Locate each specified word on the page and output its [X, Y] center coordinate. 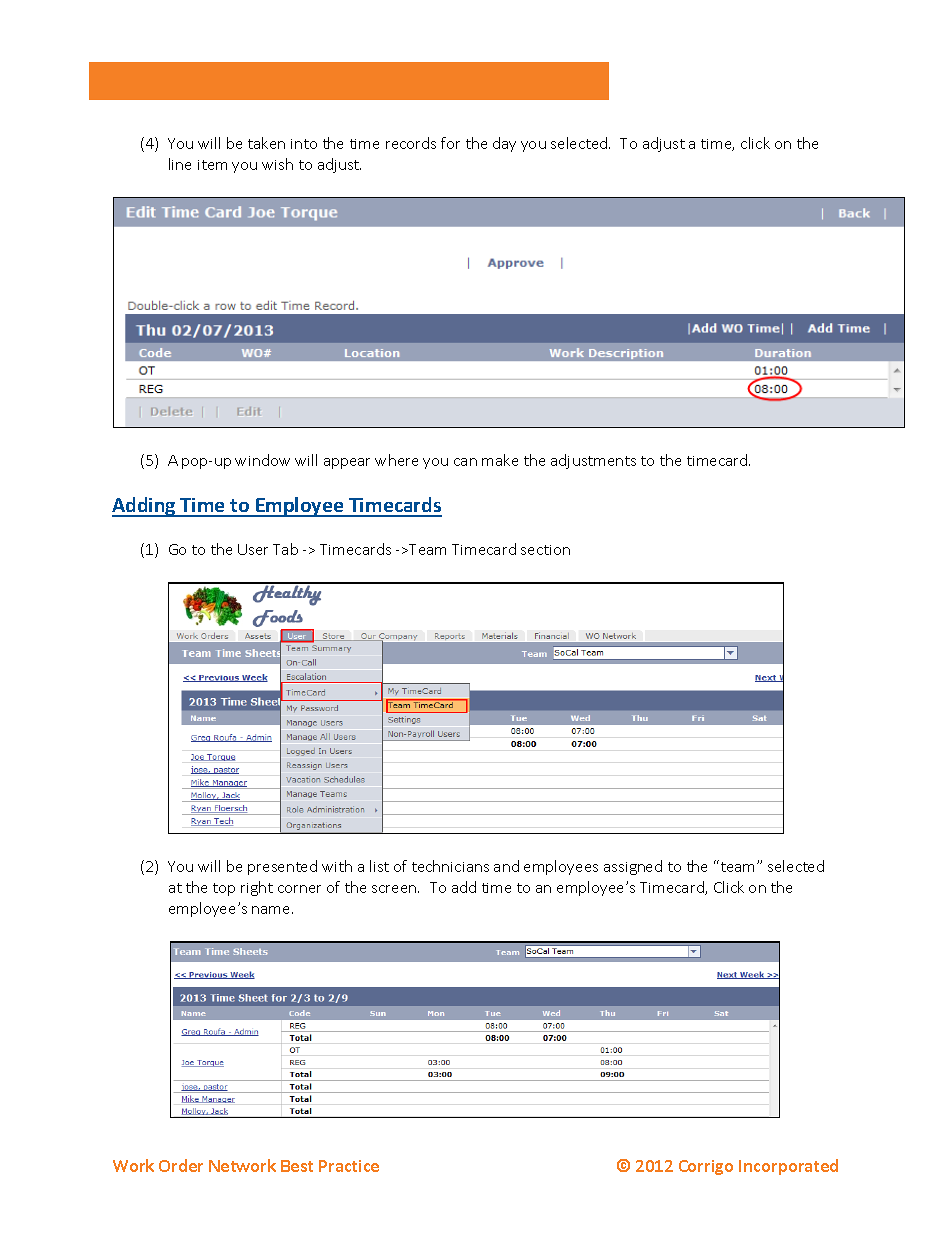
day [504, 144]
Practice [349, 1166]
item [212, 165]
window [262, 460]
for [450, 143]
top [224, 889]
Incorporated [788, 1167]
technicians [450, 866]
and [506, 866]
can [465, 462]
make [500, 460]
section [545, 550]
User [253, 549]
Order [181, 1165]
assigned [633, 867]
